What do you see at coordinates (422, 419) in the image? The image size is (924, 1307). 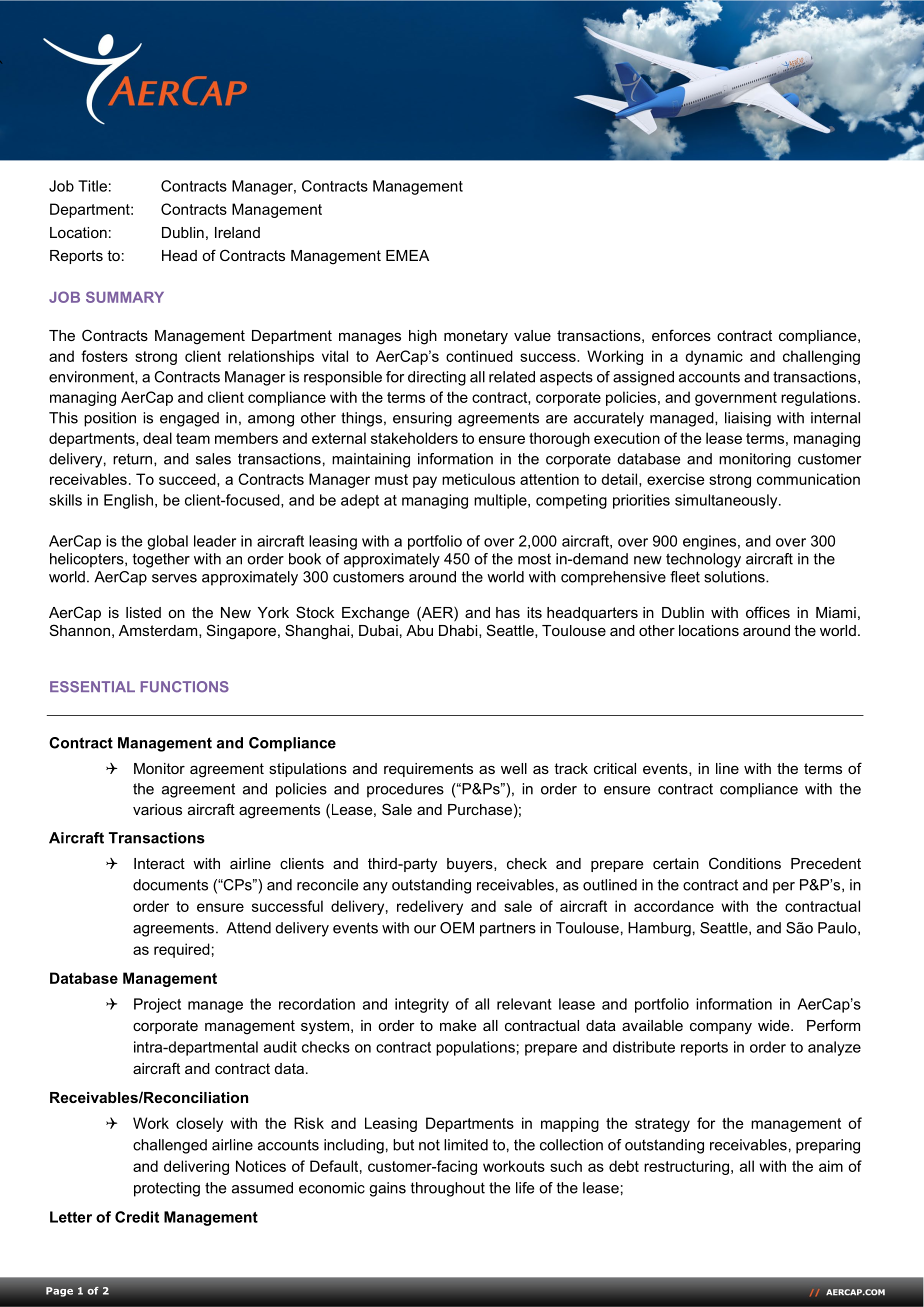 I see `ensuring` at bounding box center [422, 419].
